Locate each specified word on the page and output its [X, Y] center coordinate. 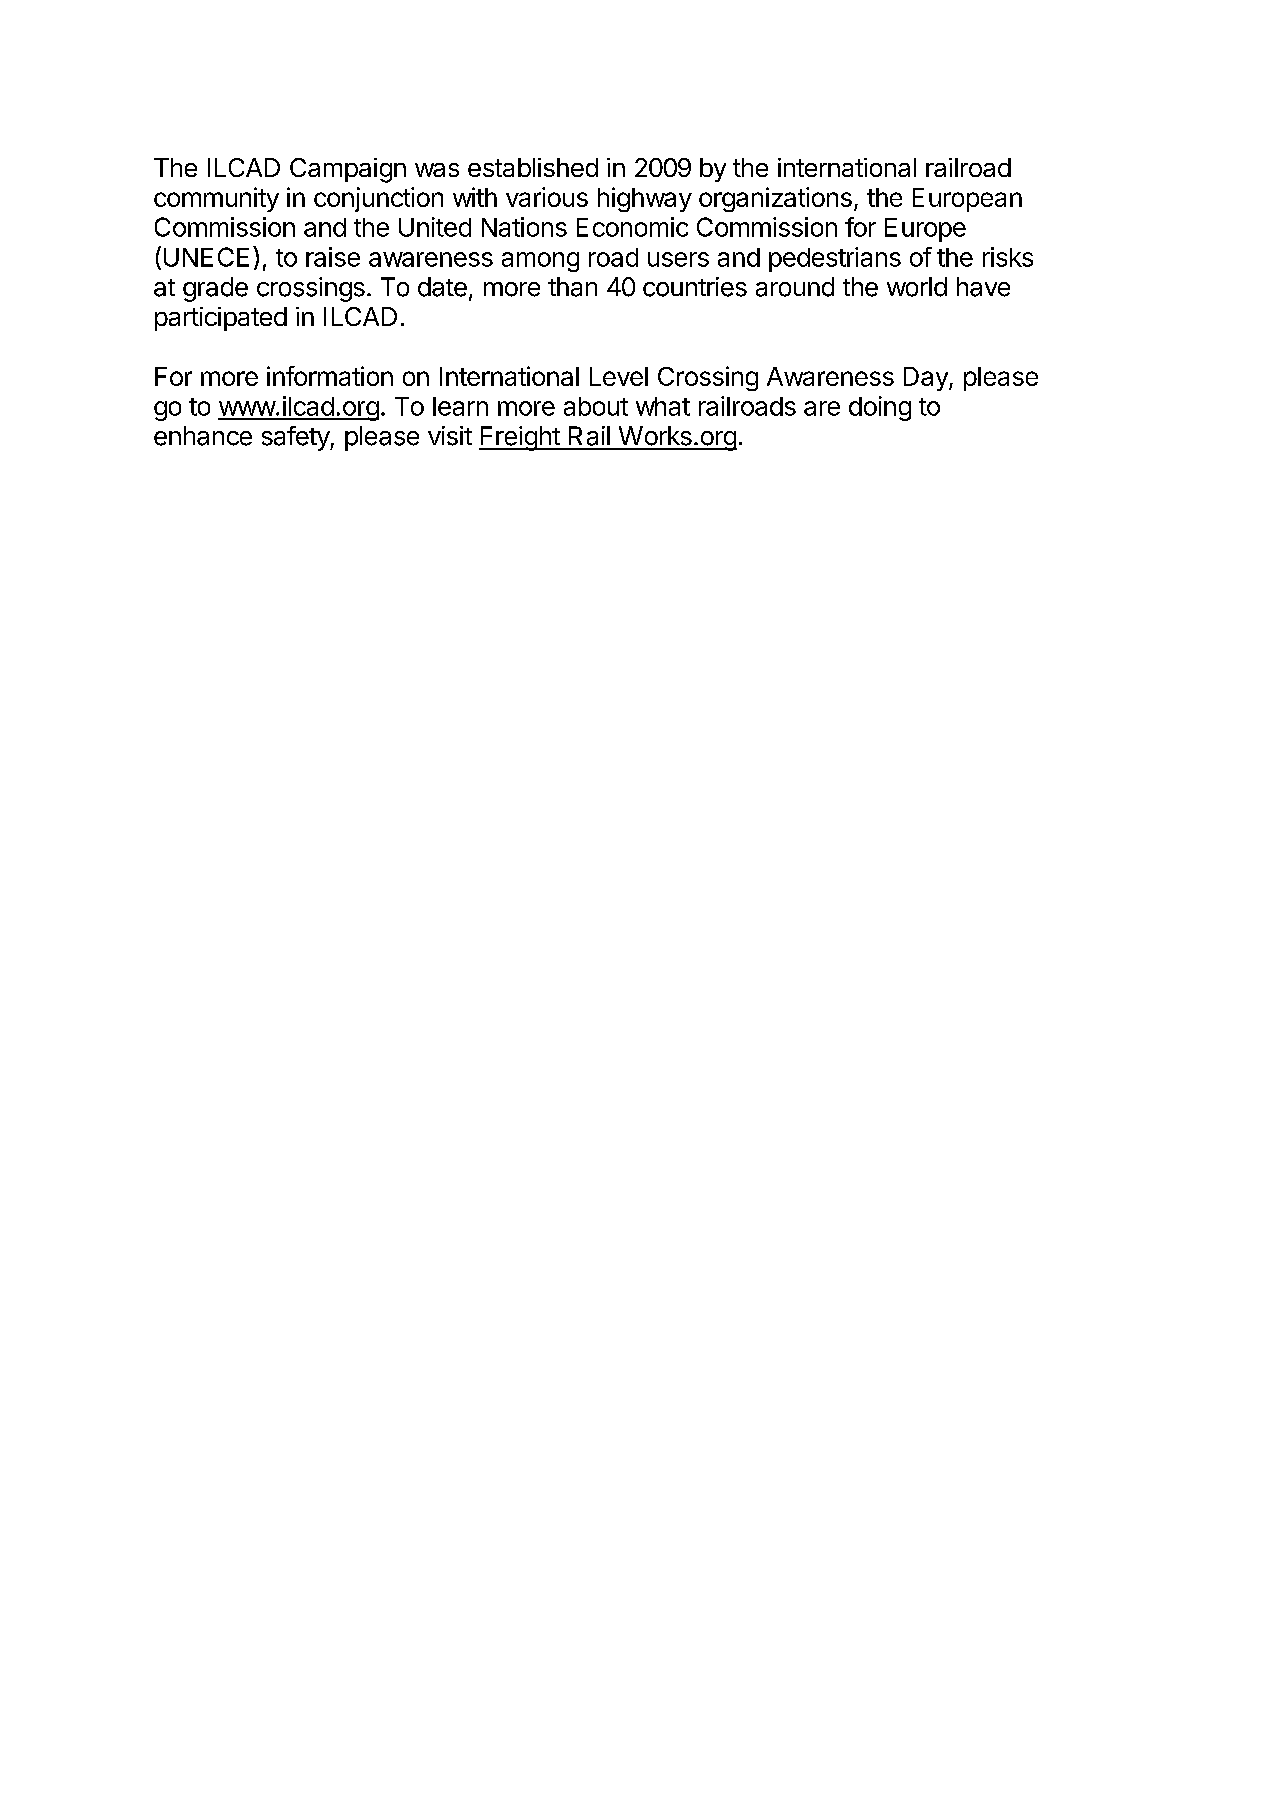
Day [927, 379]
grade [215, 289]
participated [221, 319]
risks [1008, 257]
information [330, 376]
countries [695, 287]
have [983, 287]
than [572, 287]
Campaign [348, 170]
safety [296, 438]
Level [619, 376]
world [917, 287]
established [533, 167]
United [435, 227]
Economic [632, 227]
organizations [775, 199]
